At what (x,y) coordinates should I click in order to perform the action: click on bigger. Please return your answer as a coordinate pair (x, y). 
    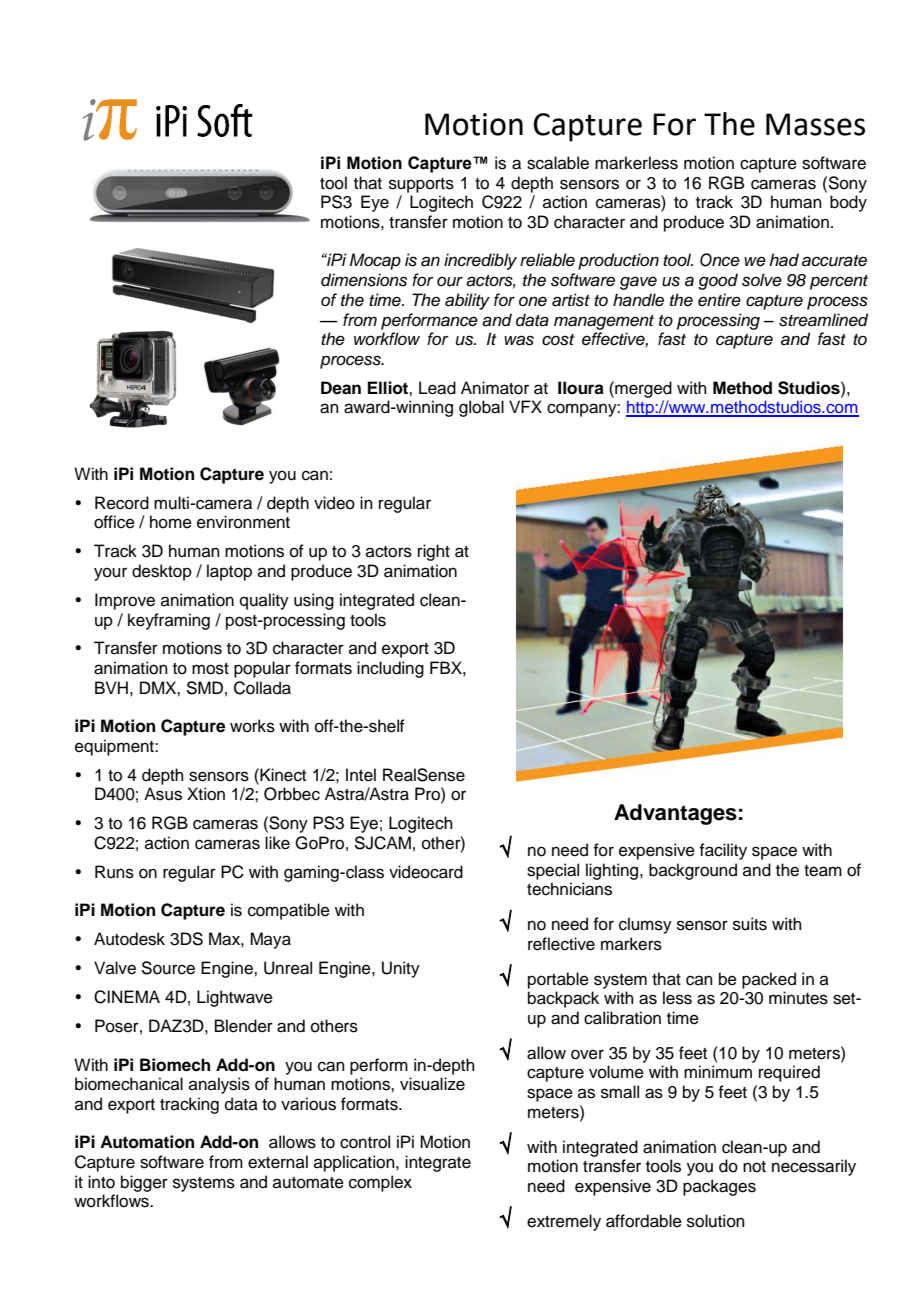
    Looking at the image, I should click on (144, 1183).
